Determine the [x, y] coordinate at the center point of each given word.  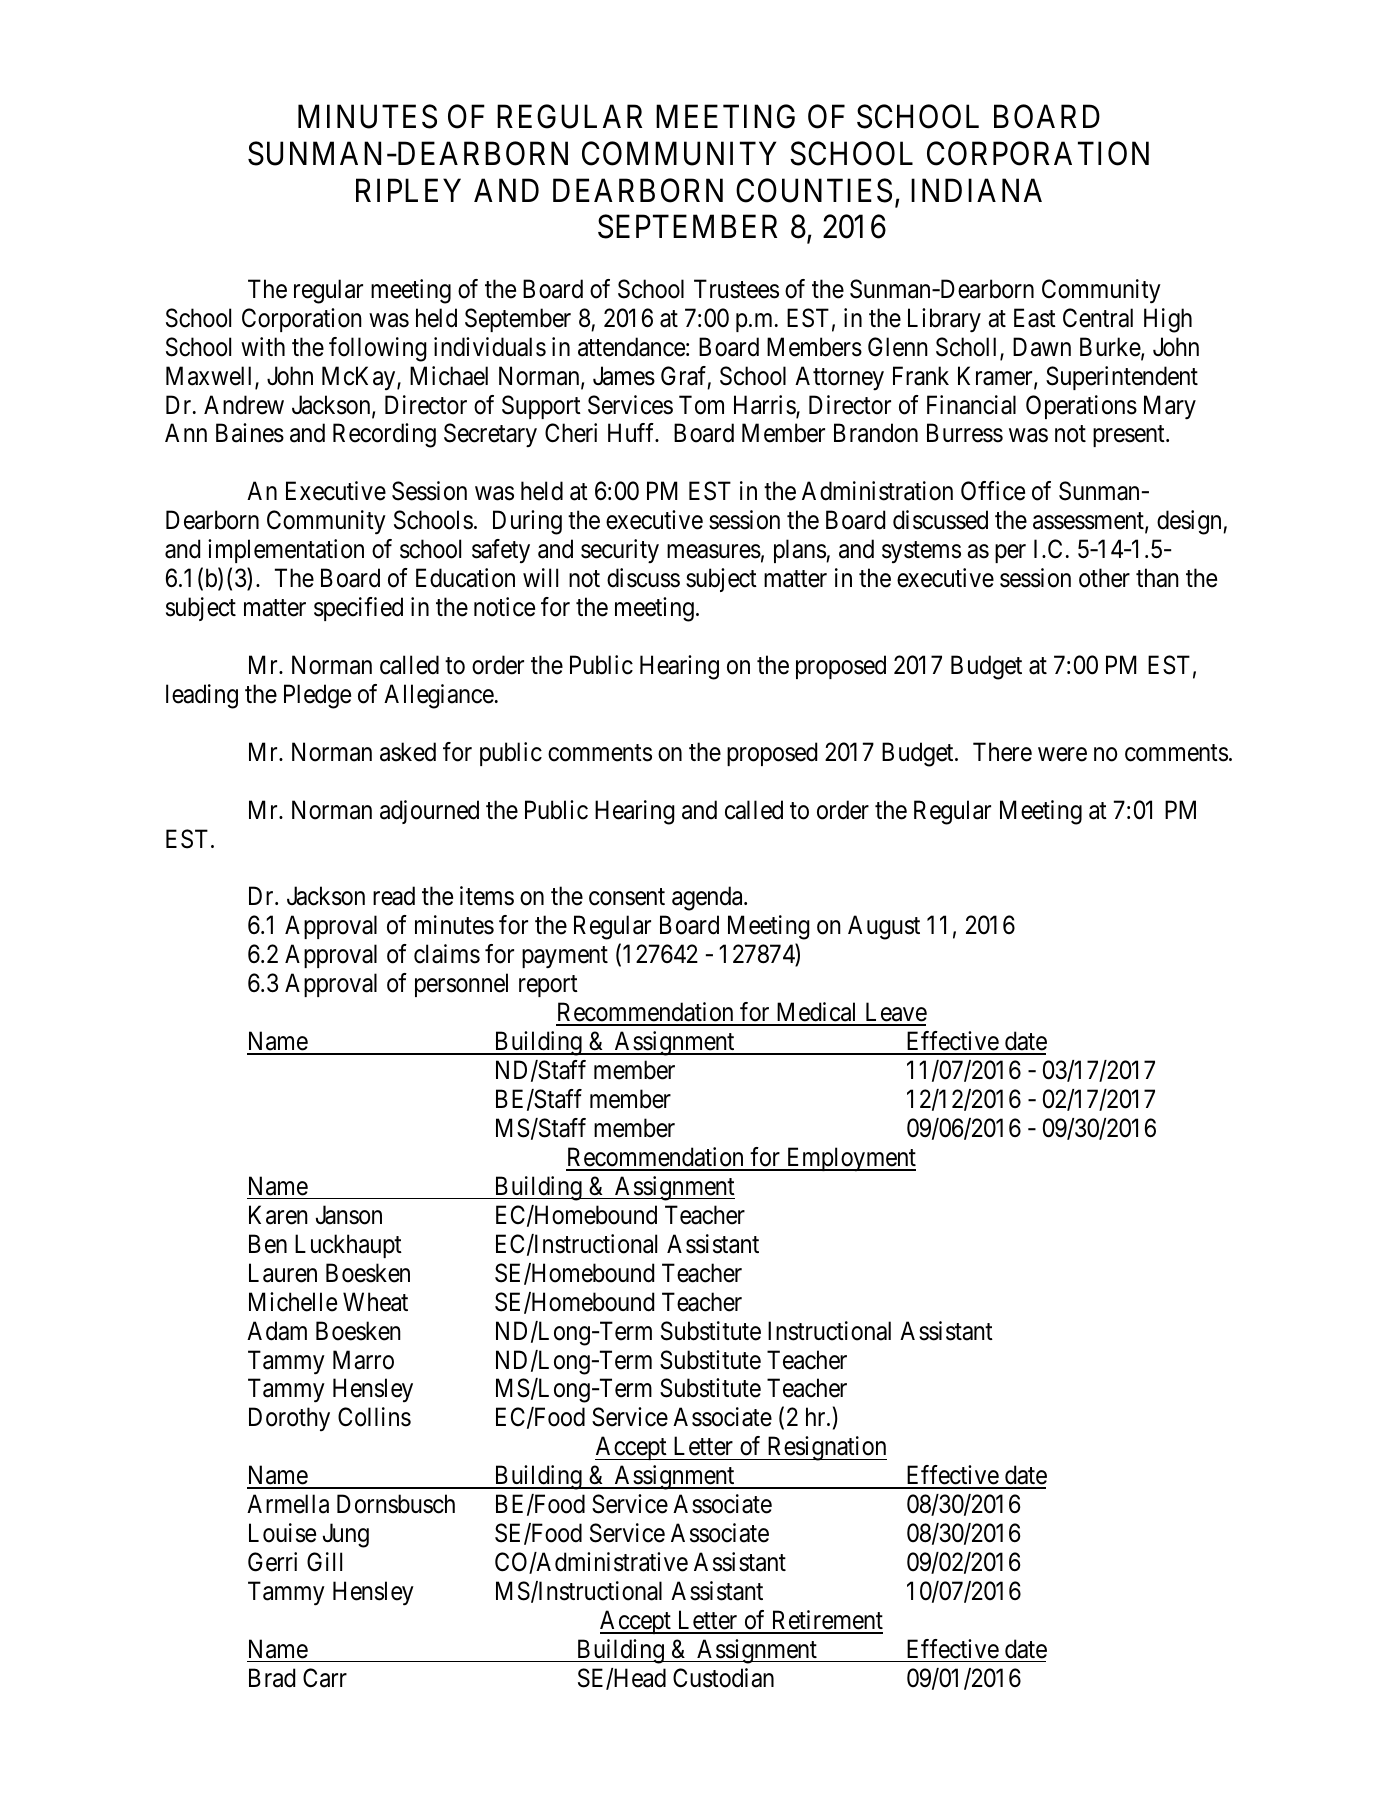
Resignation [826, 1448]
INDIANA [976, 190]
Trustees [736, 289]
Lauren [283, 1273]
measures [714, 552]
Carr [325, 1678]
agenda [708, 898]
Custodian [723, 1678]
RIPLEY [408, 190]
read [394, 896]
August [884, 928]
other [1104, 578]
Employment [850, 1159]
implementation [286, 551]
